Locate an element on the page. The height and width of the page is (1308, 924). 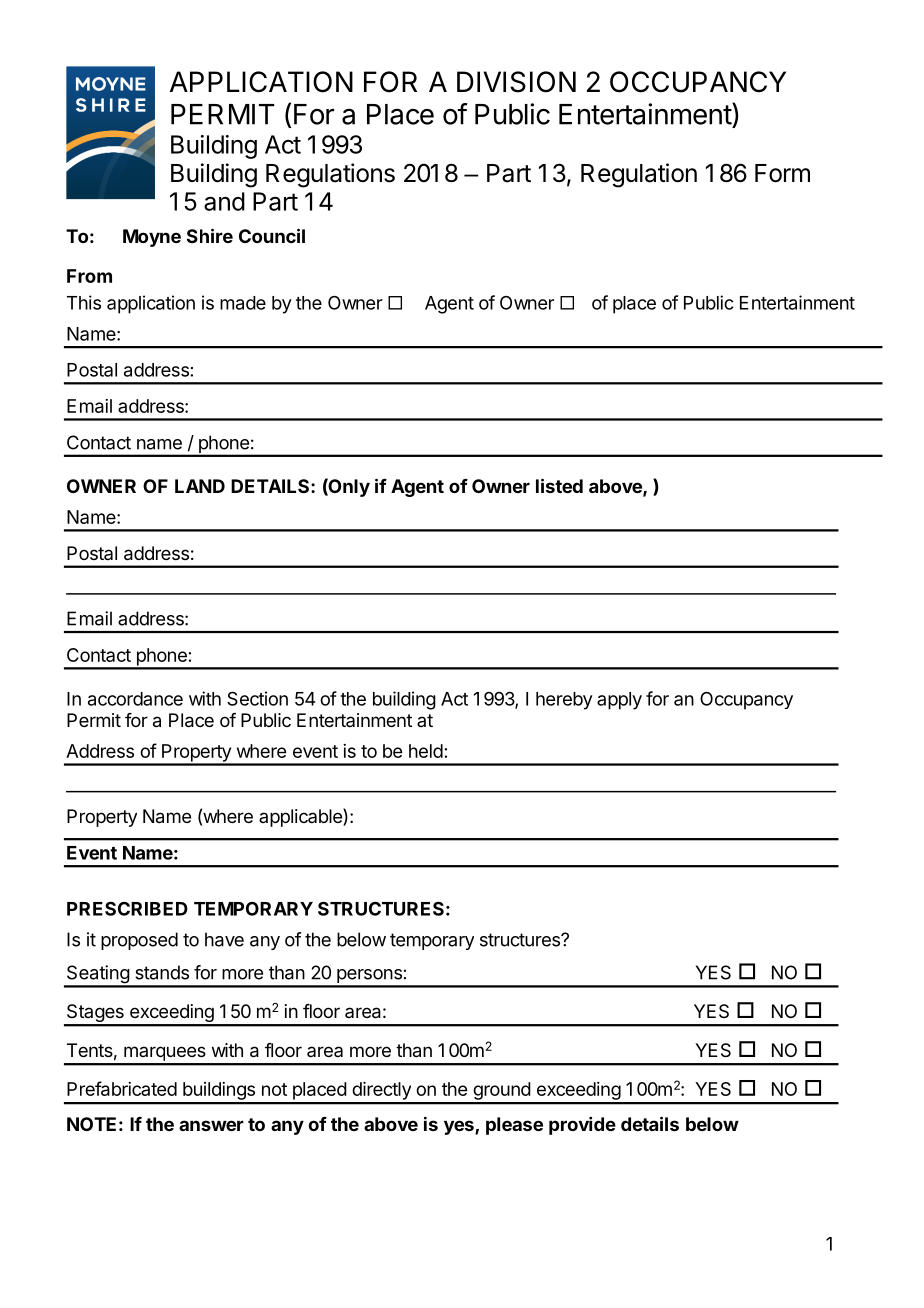
apply is located at coordinates (619, 701).
